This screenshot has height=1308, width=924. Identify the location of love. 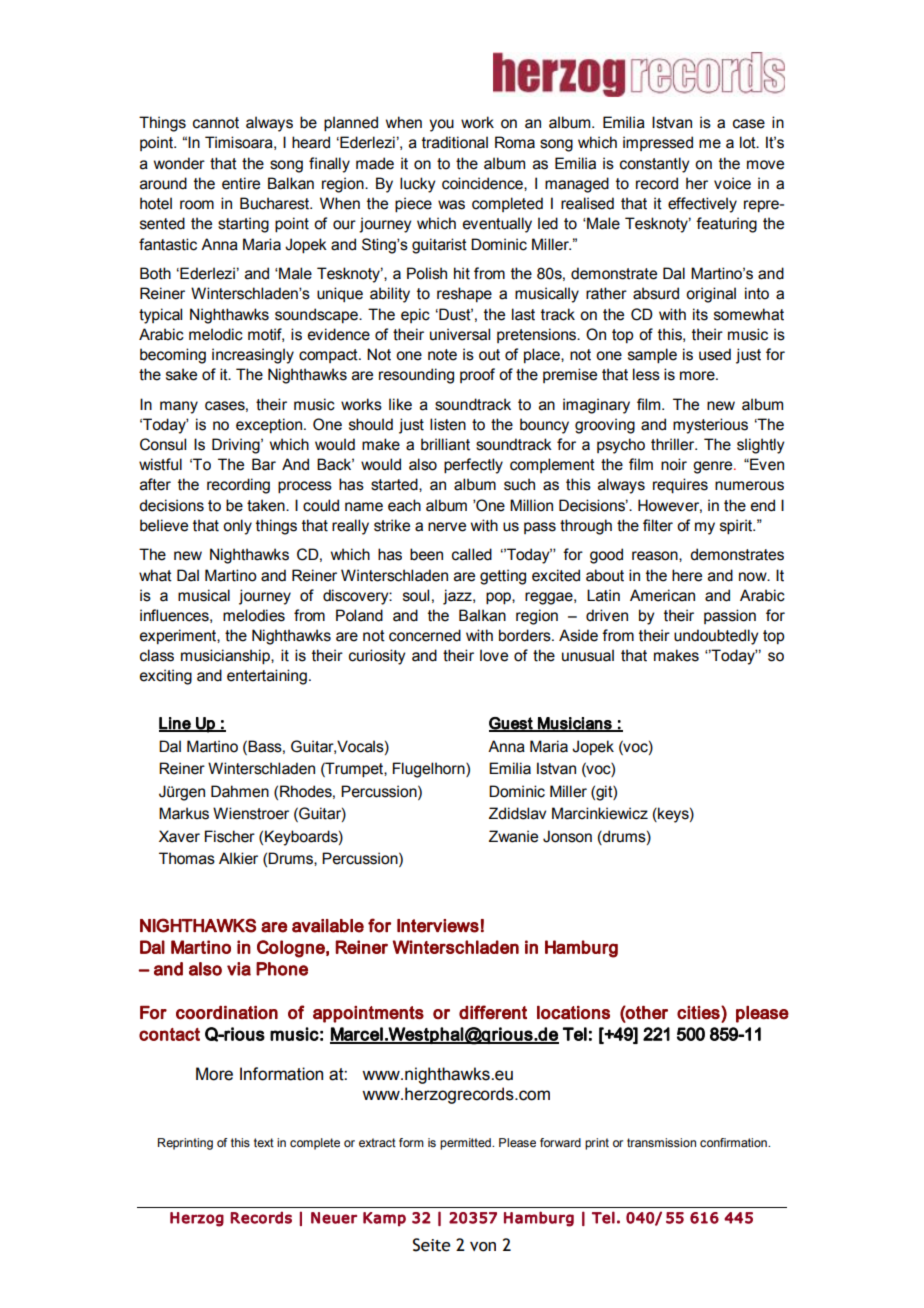
(494, 655).
